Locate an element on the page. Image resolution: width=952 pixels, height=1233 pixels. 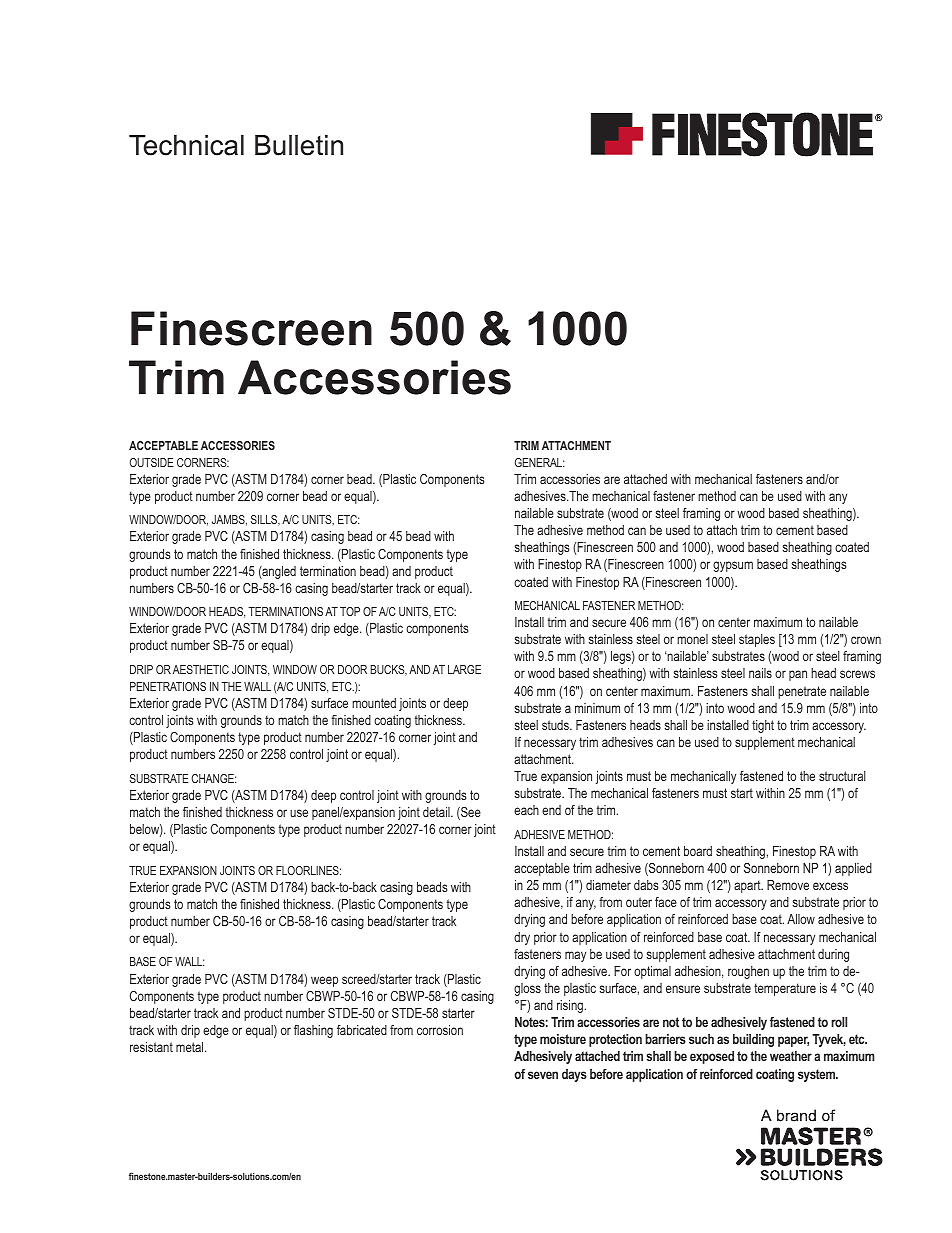
metal is located at coordinates (191, 1047).
